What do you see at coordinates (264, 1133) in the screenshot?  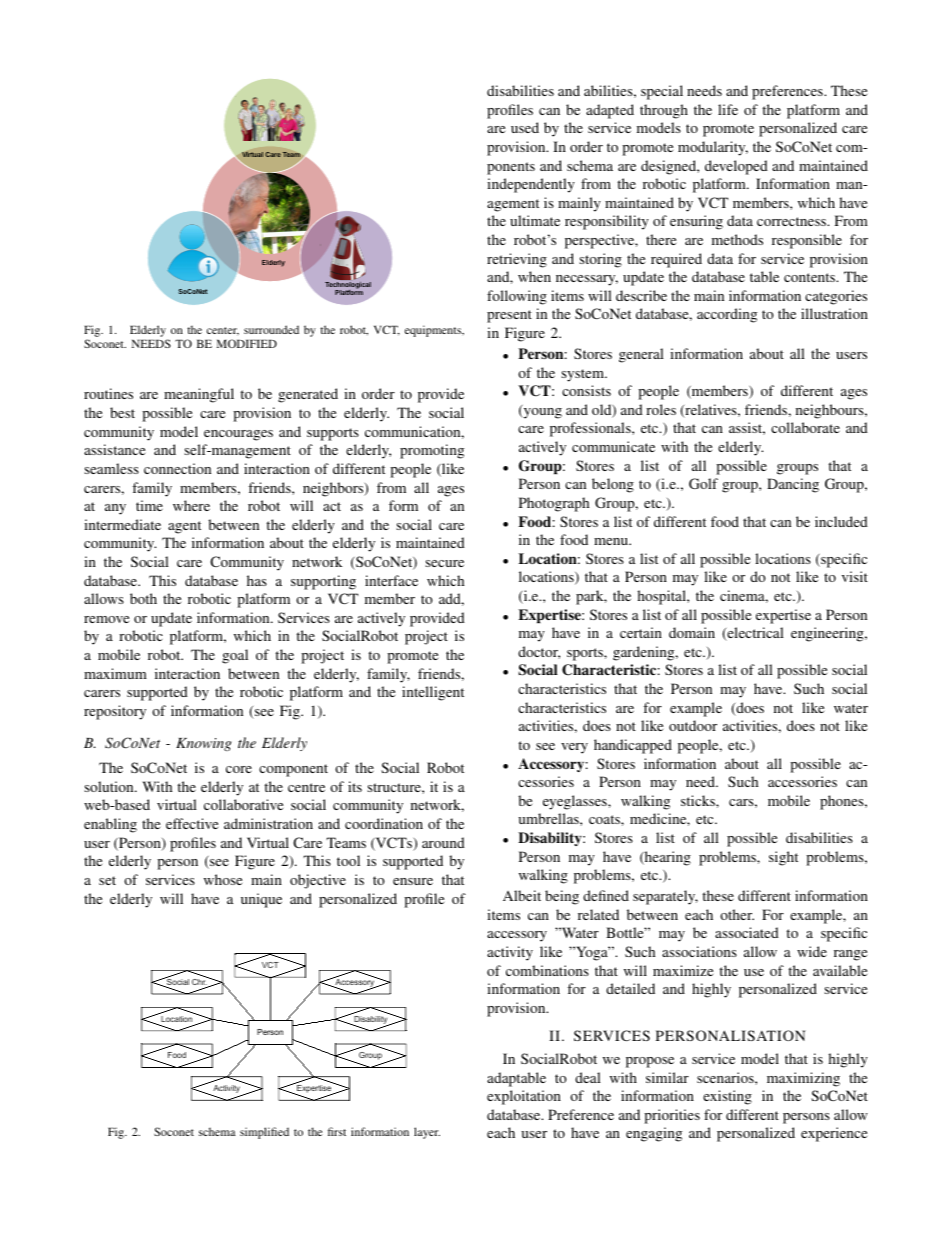 I see `simplified` at bounding box center [264, 1133].
